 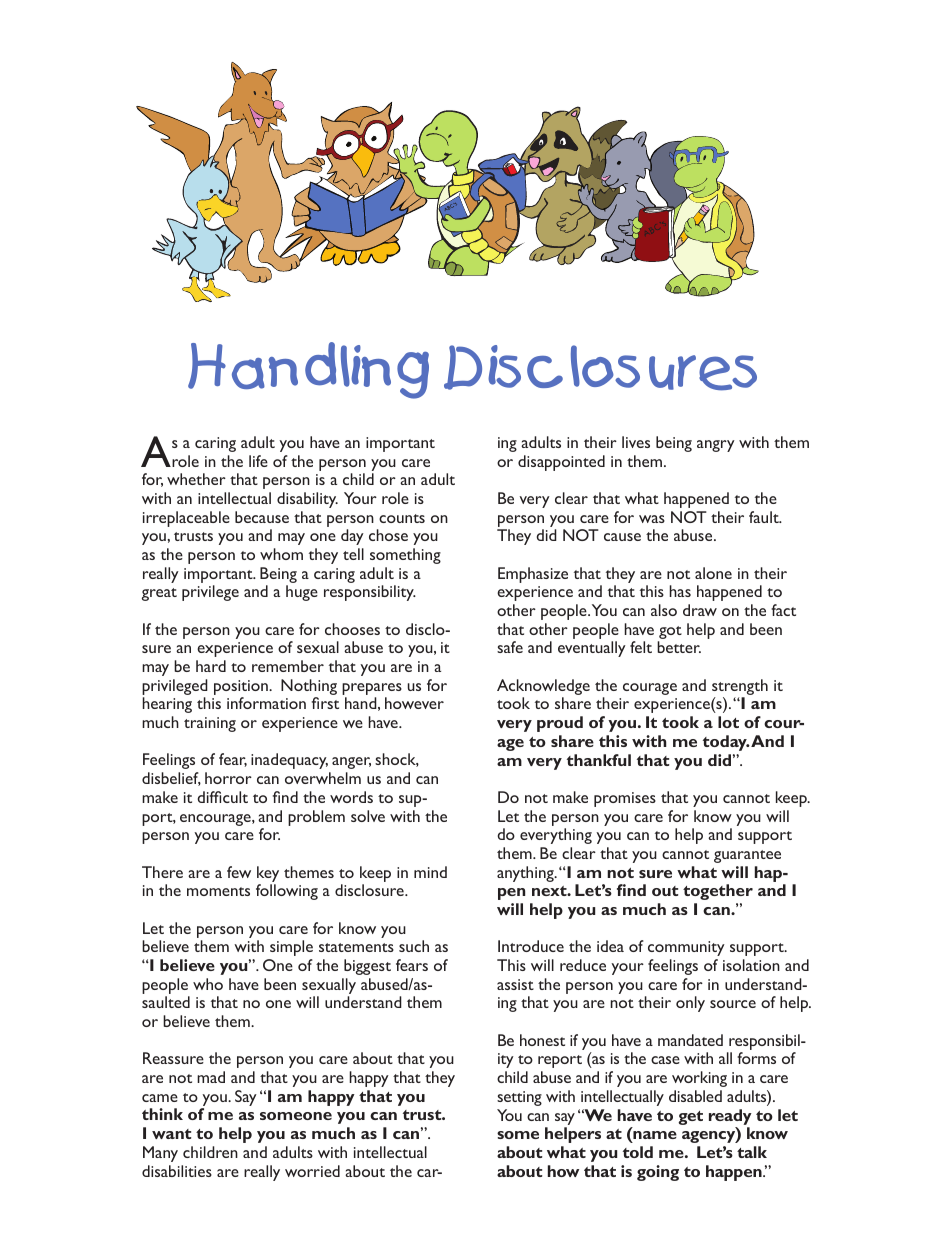 I want to click on life, so click(x=258, y=461).
